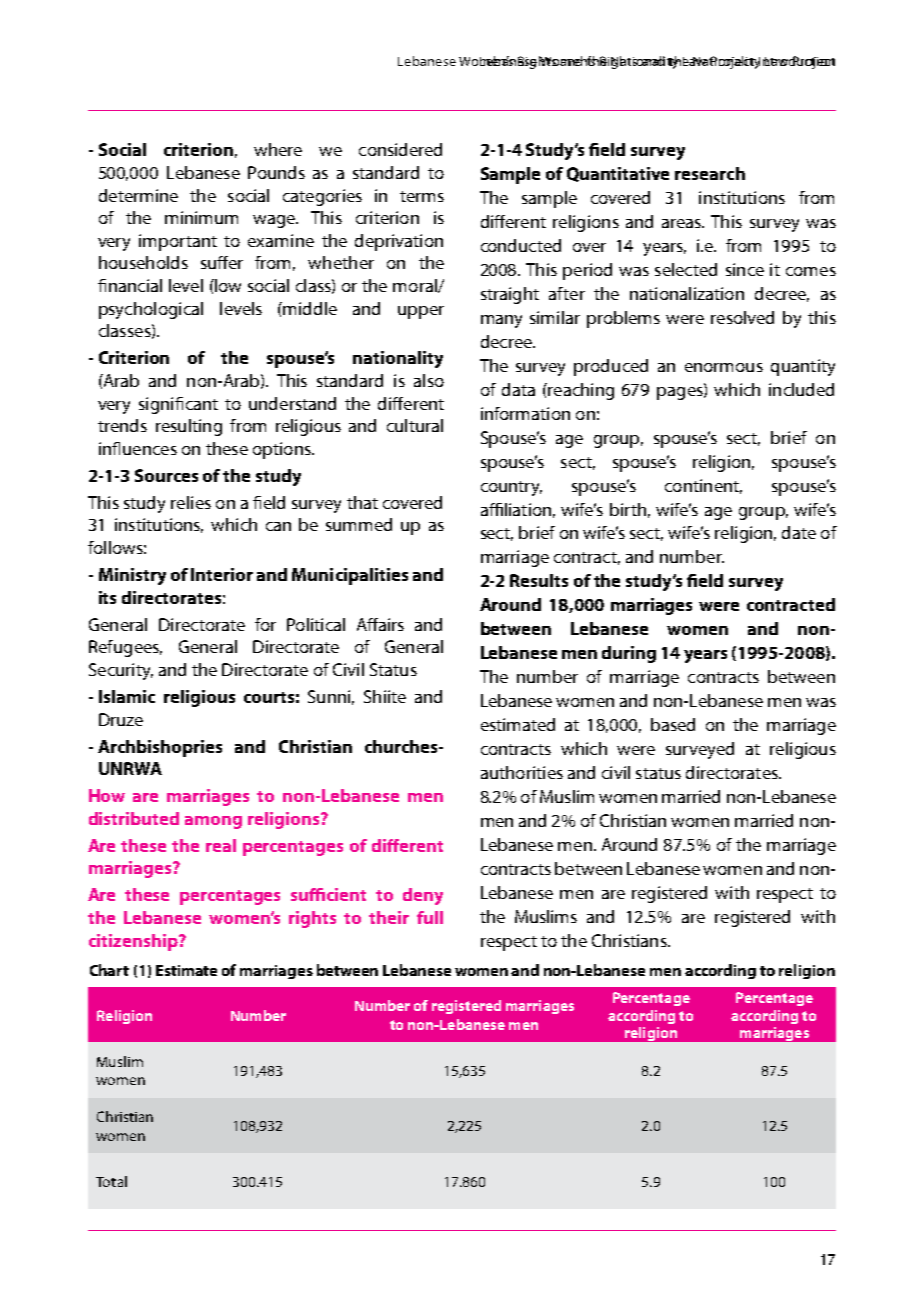 The image size is (924, 1308). Describe the element at coordinates (201, 217) in the screenshot. I see `minimum` at that location.
